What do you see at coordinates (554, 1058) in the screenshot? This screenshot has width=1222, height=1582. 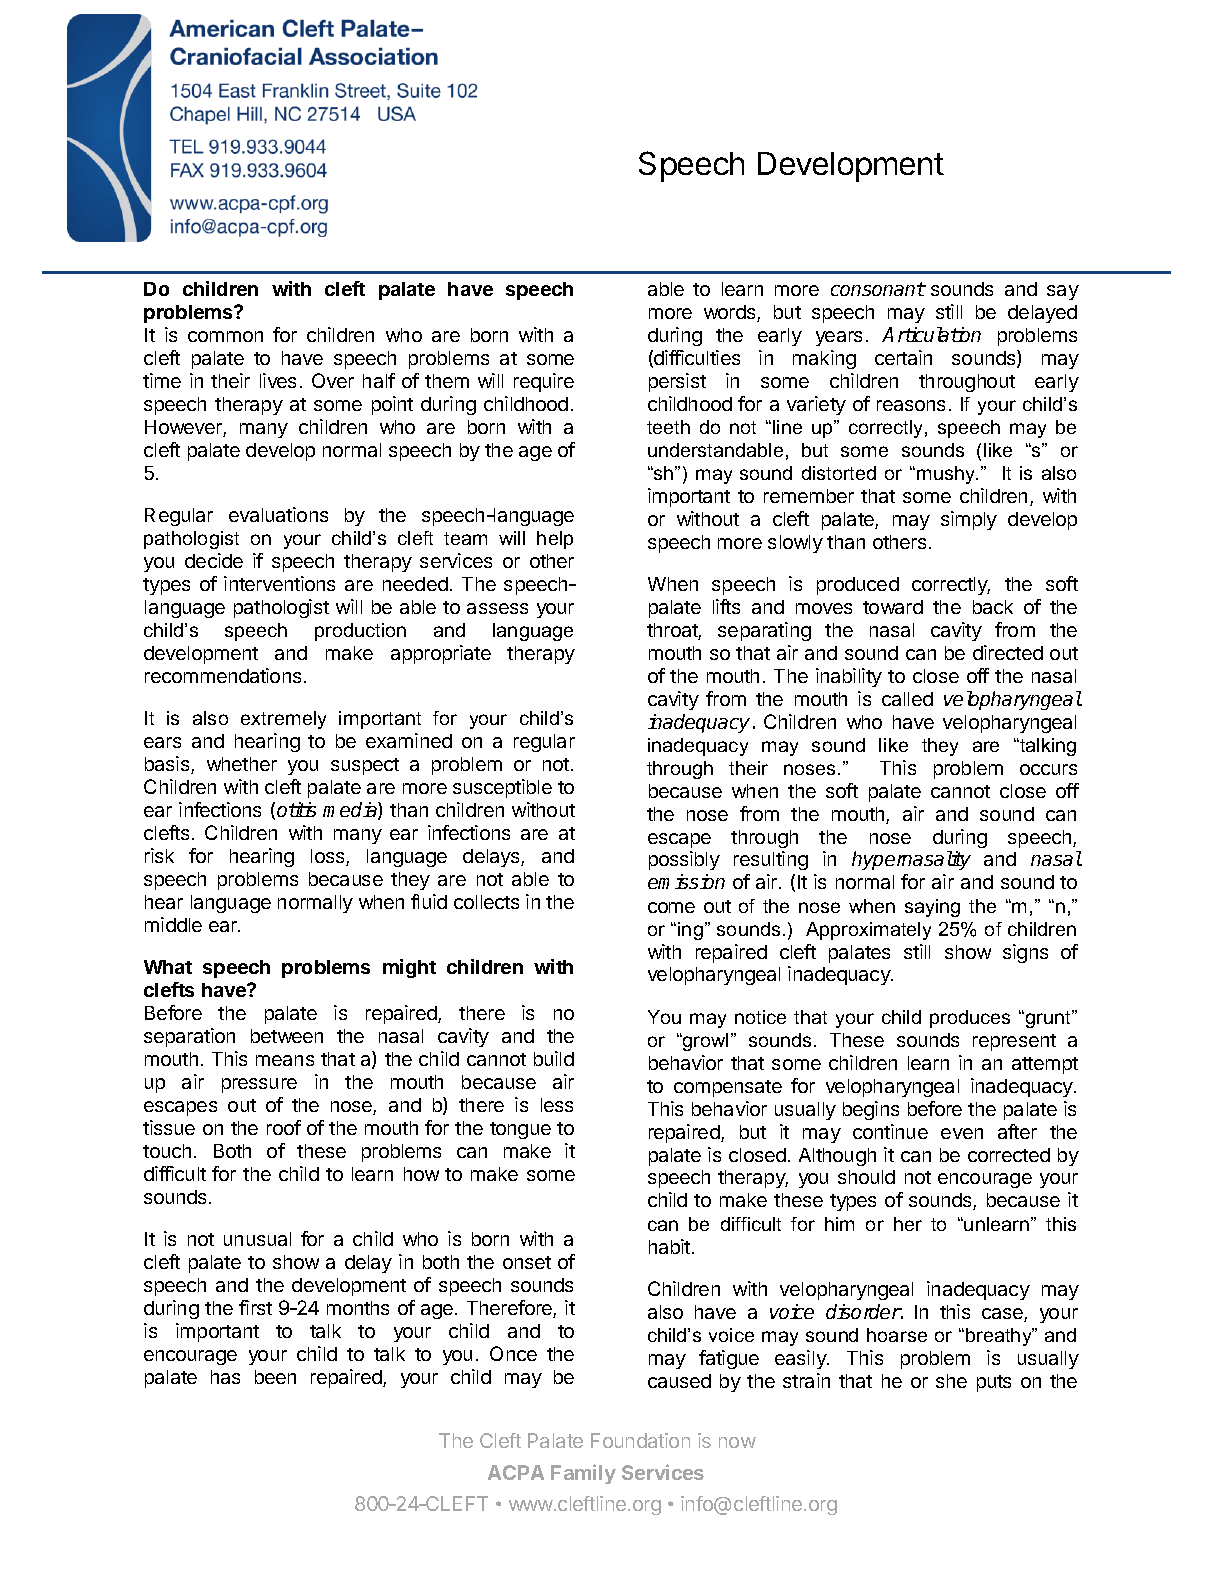 I see `build` at bounding box center [554, 1058].
